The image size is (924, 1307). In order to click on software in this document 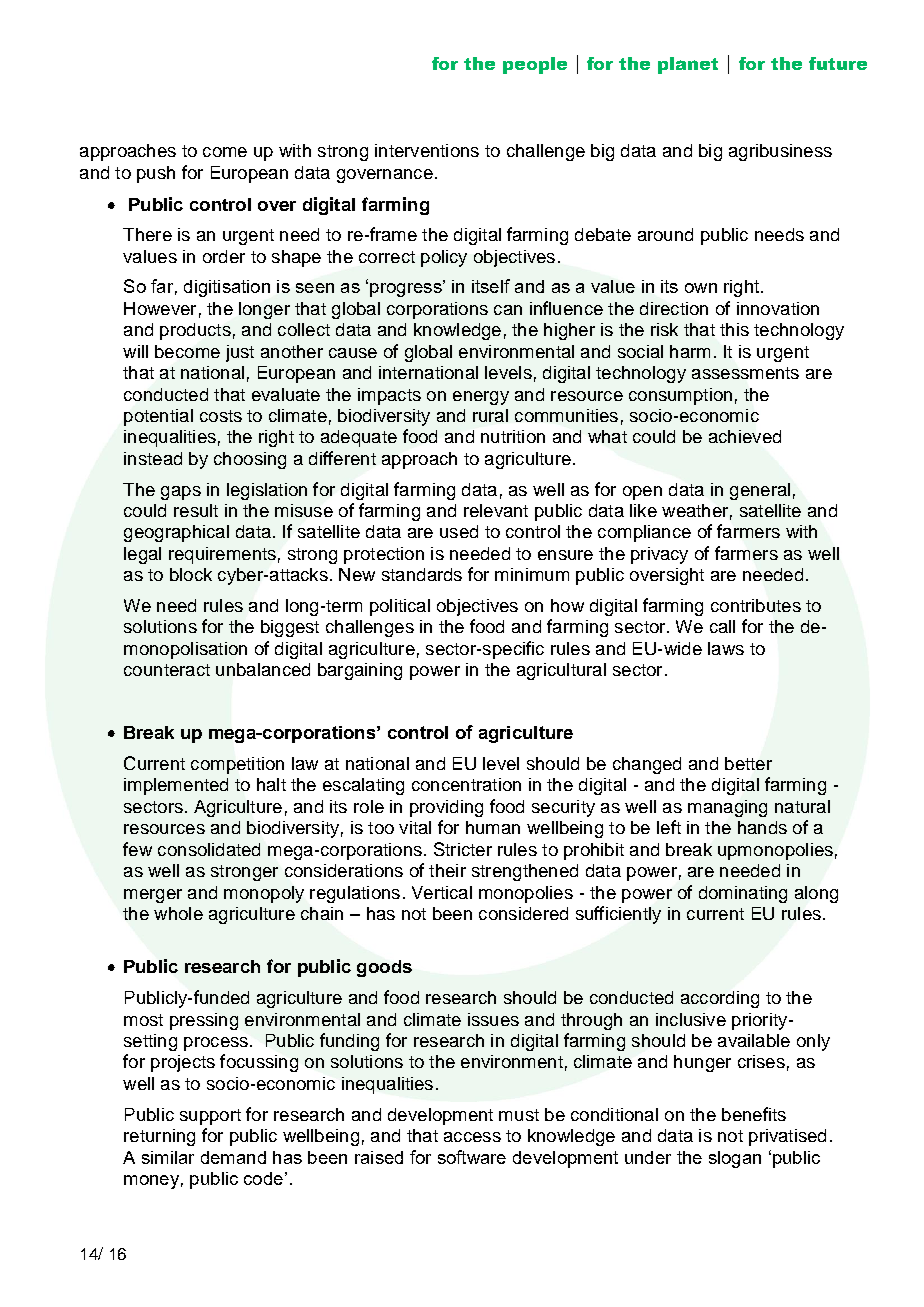, I will do `click(472, 1157)`.
